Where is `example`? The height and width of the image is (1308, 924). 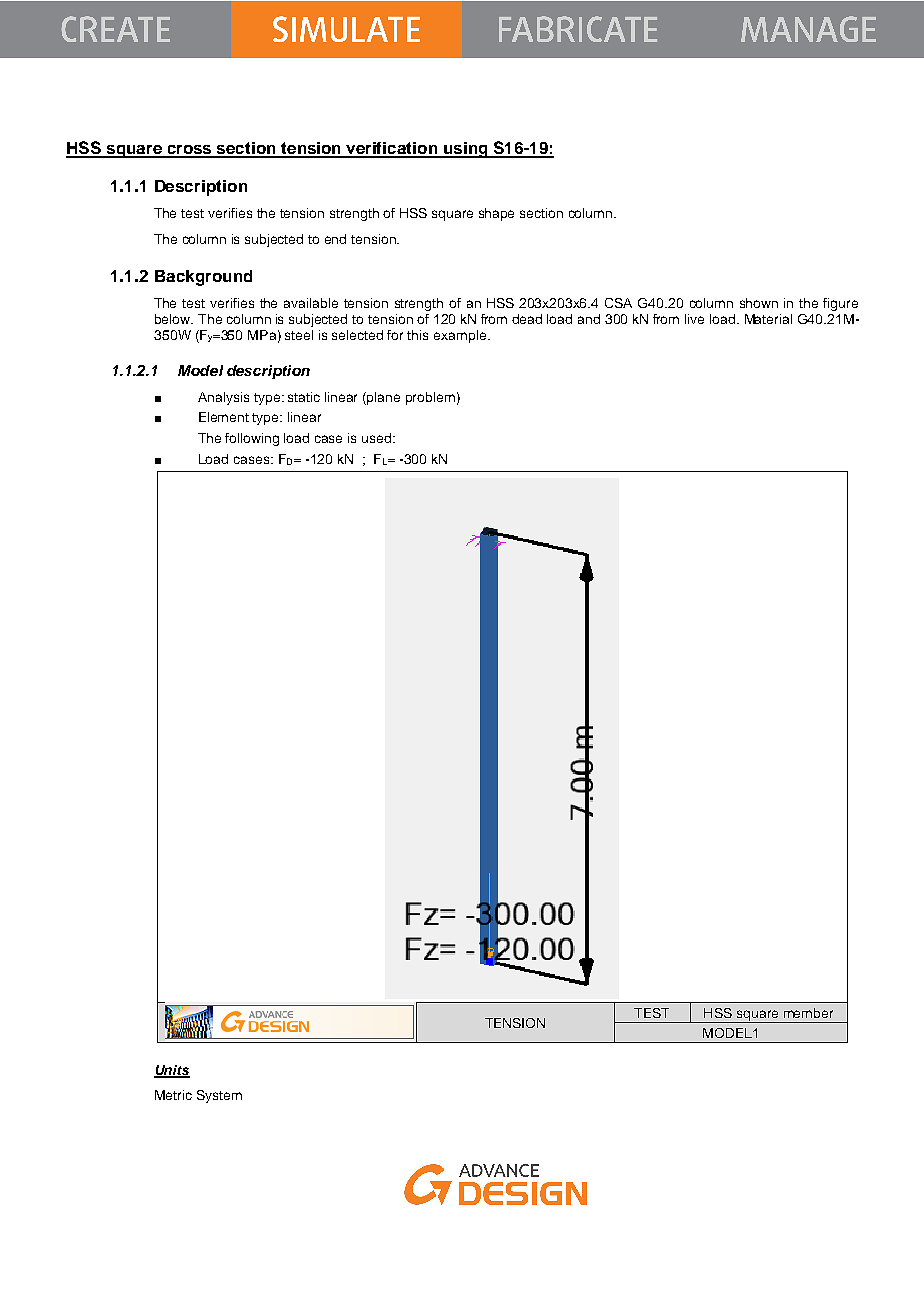 example is located at coordinates (461, 336).
